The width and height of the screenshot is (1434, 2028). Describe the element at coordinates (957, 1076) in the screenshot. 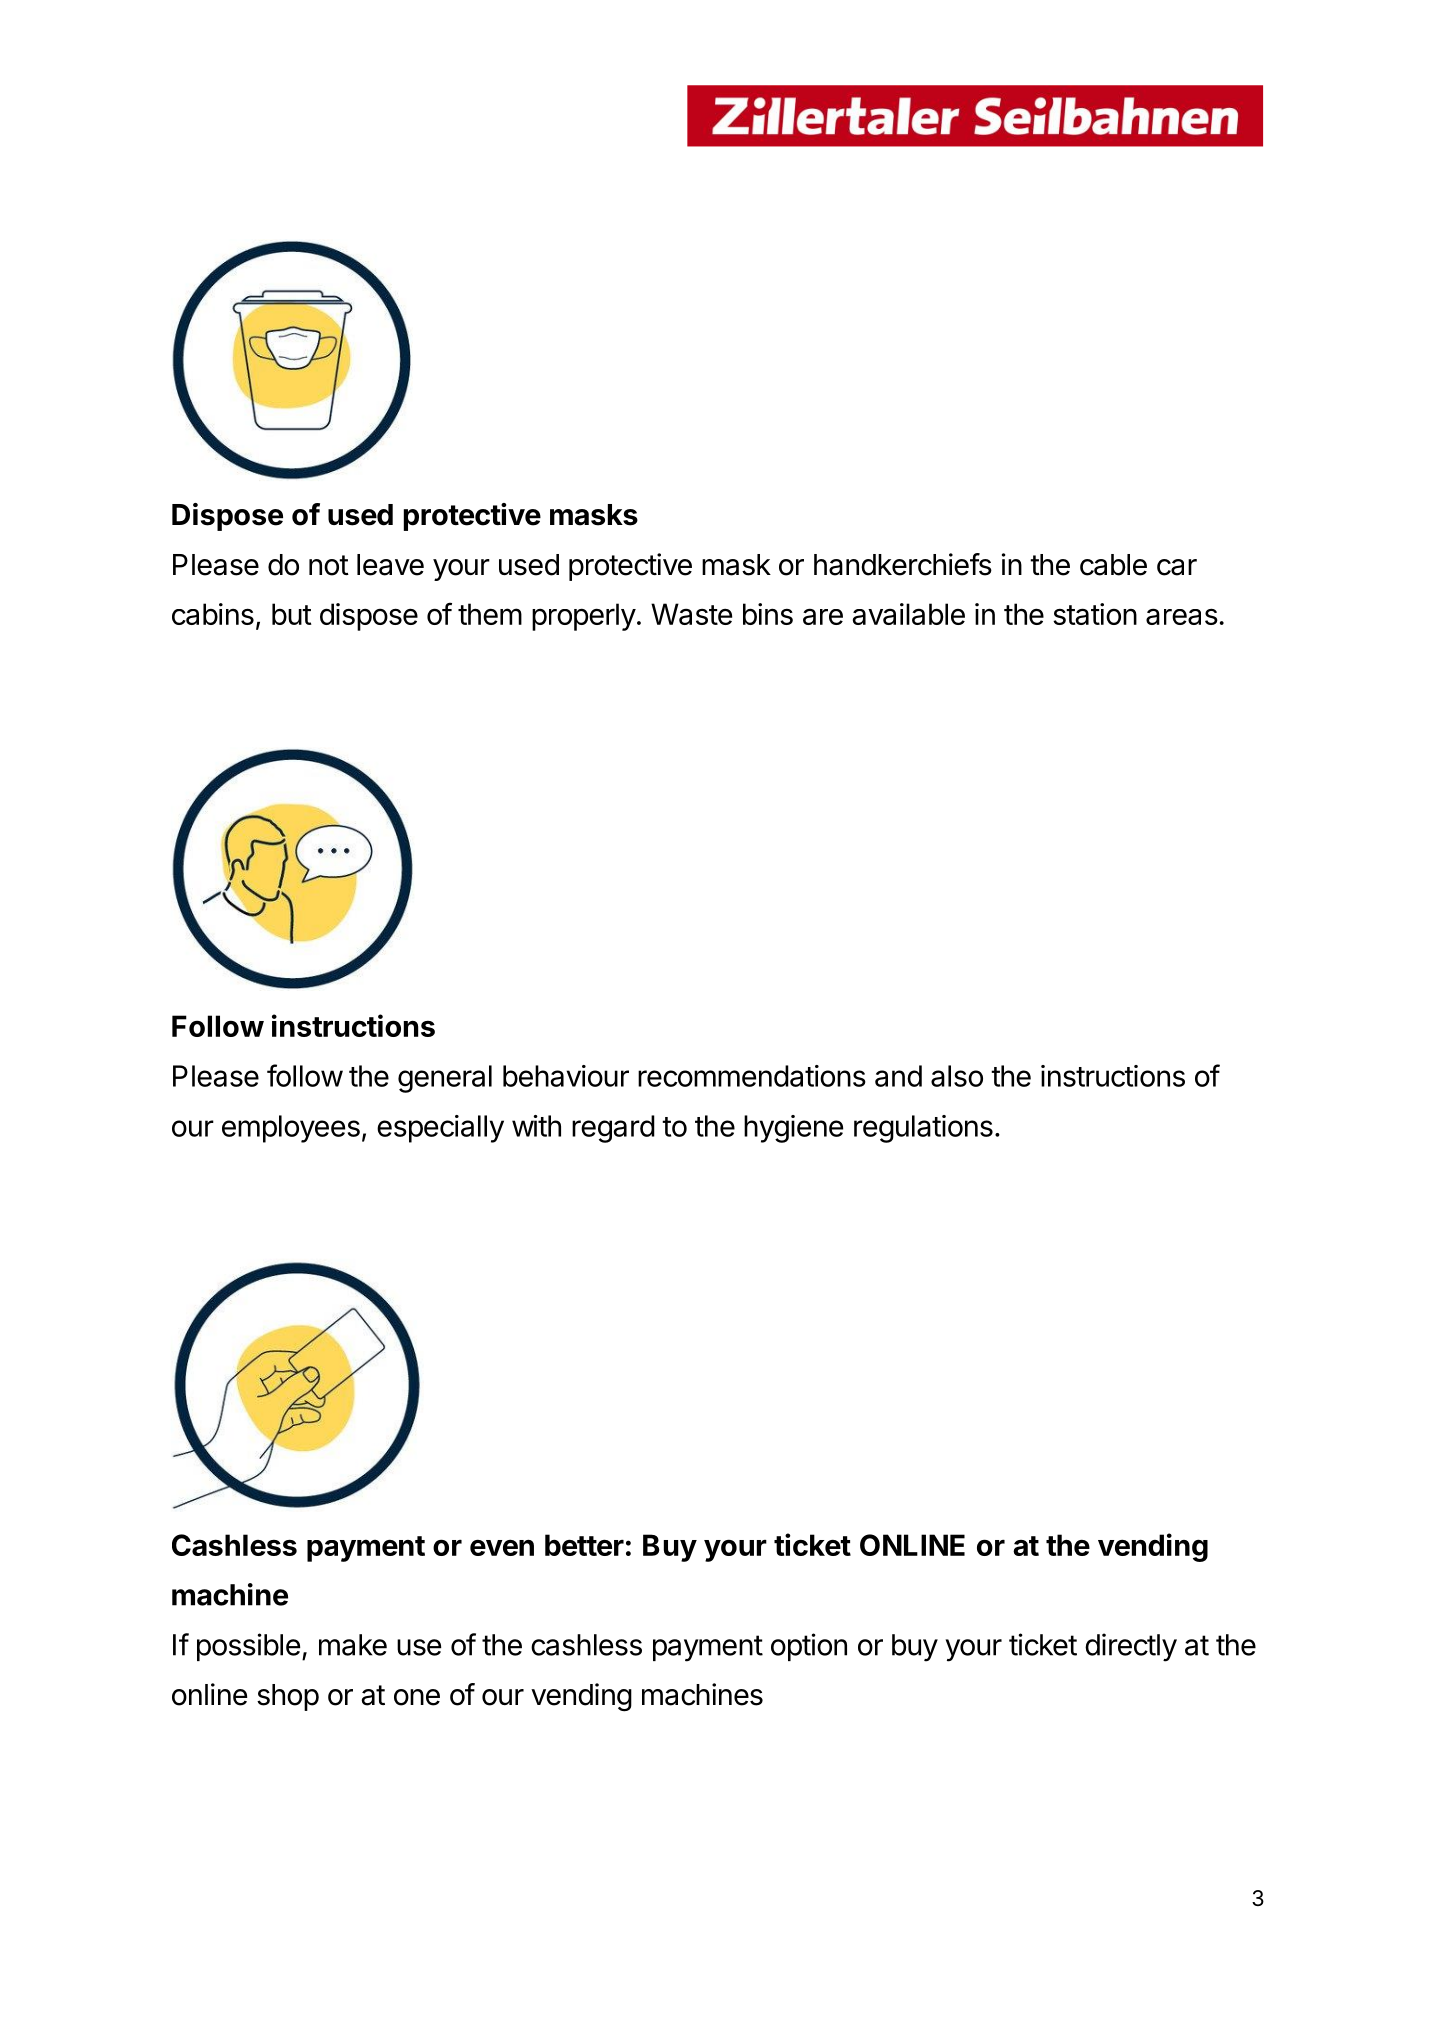

I see `also` at that location.
